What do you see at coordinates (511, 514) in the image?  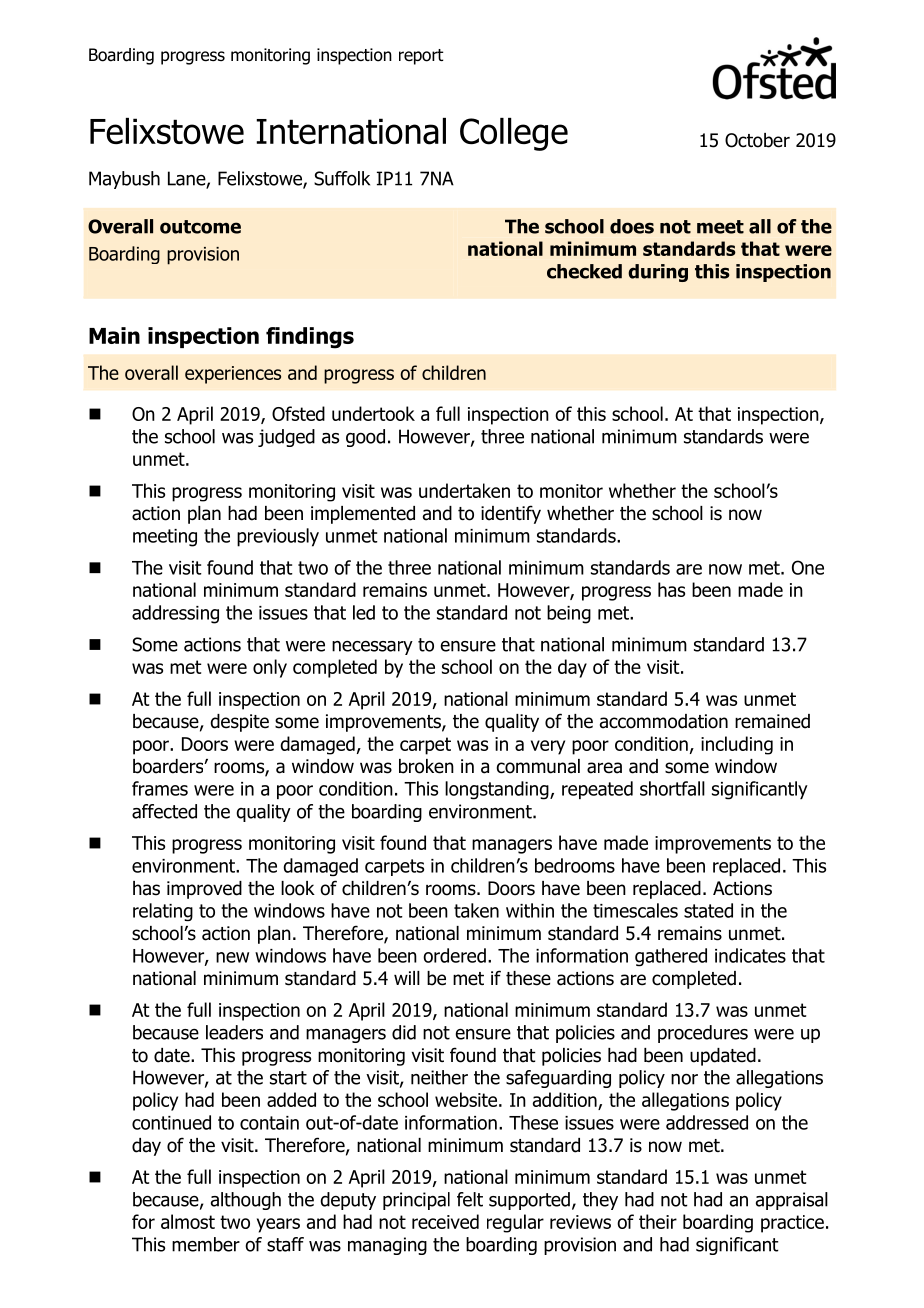 I see `identify` at bounding box center [511, 514].
